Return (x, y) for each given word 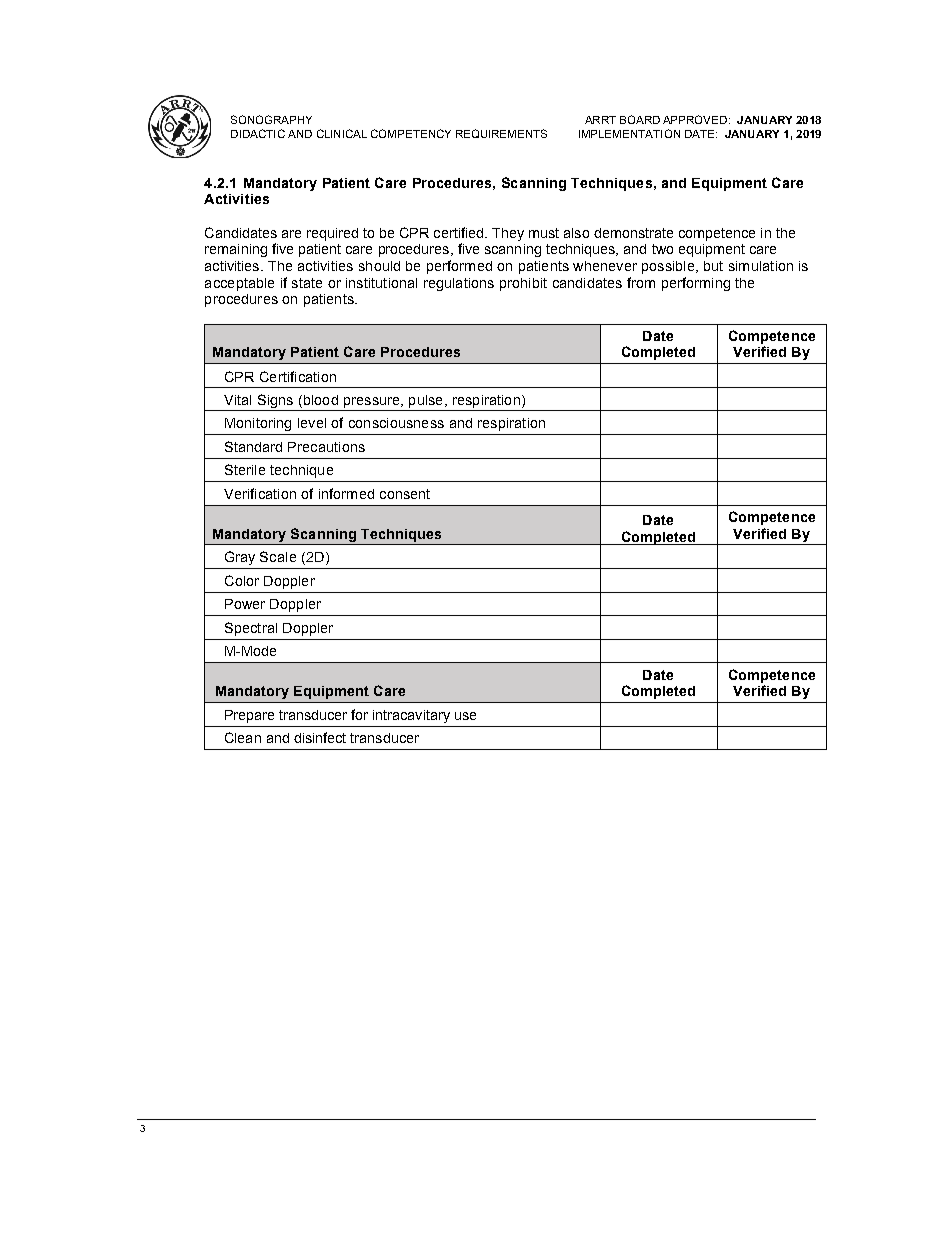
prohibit (523, 284)
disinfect (320, 737)
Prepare (249, 716)
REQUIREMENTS (501, 133)
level (312, 423)
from (641, 282)
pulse (425, 401)
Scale (278, 556)
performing (696, 284)
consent (405, 494)
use (465, 716)
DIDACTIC (258, 133)
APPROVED (696, 119)
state (307, 283)
